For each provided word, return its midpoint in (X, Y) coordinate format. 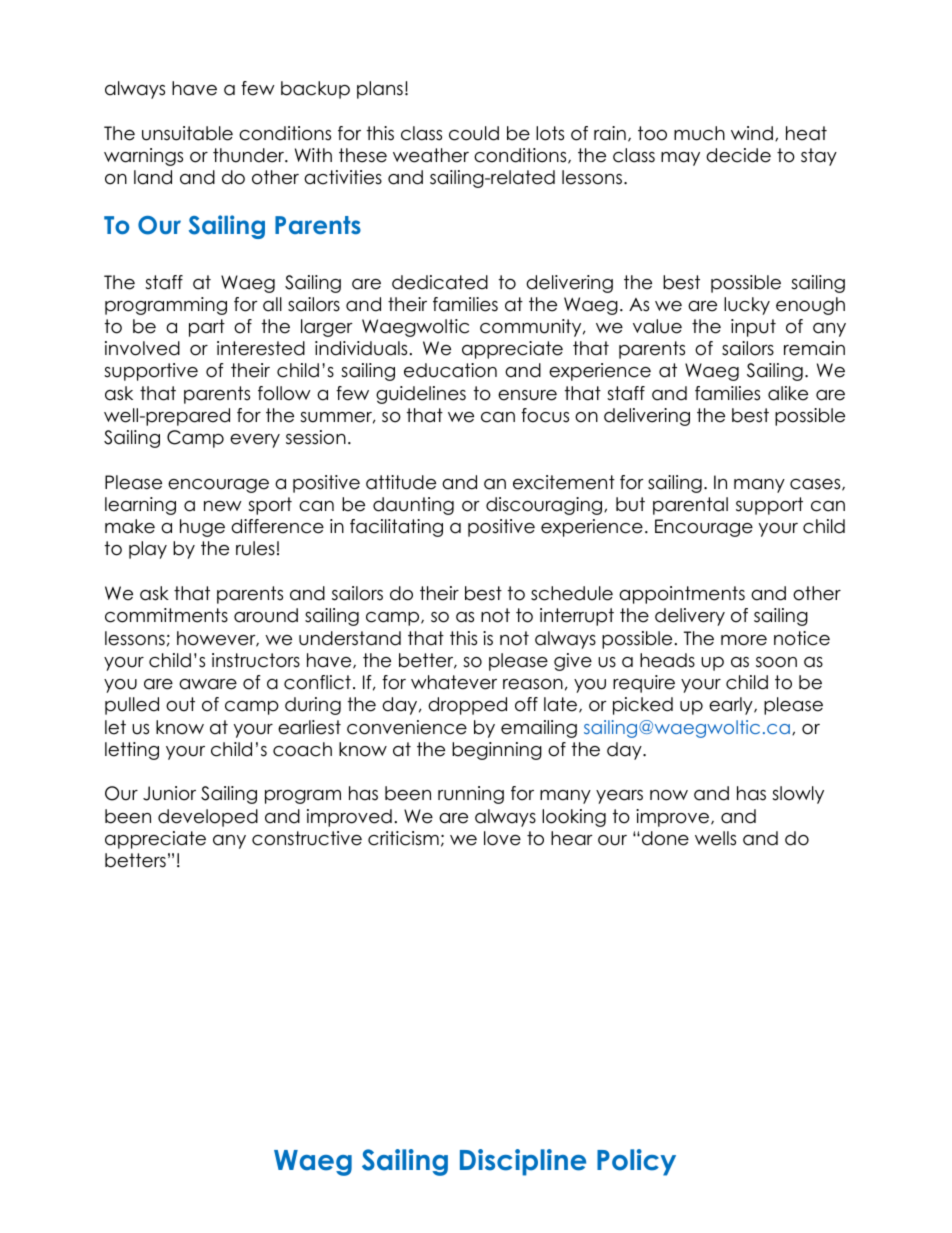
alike (788, 393)
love (502, 838)
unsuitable (187, 133)
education (450, 370)
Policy (636, 1162)
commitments (166, 615)
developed (208, 818)
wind (752, 133)
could (474, 133)
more (744, 640)
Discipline (523, 1162)
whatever (454, 682)
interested (261, 348)
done (665, 838)
